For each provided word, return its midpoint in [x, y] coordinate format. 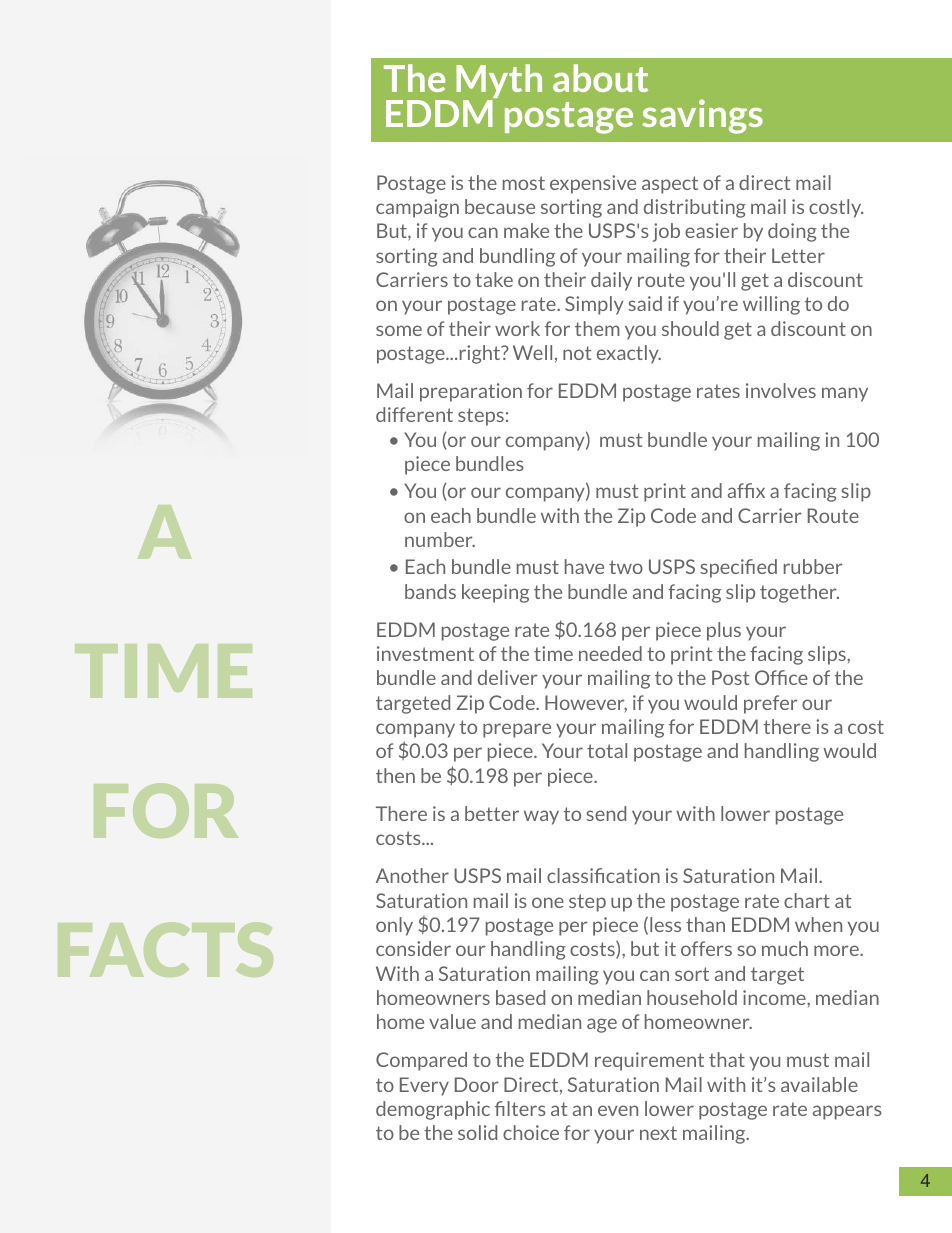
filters [520, 1108]
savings [702, 116]
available [819, 1084]
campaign [417, 208]
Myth [499, 82]
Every [424, 1086]
